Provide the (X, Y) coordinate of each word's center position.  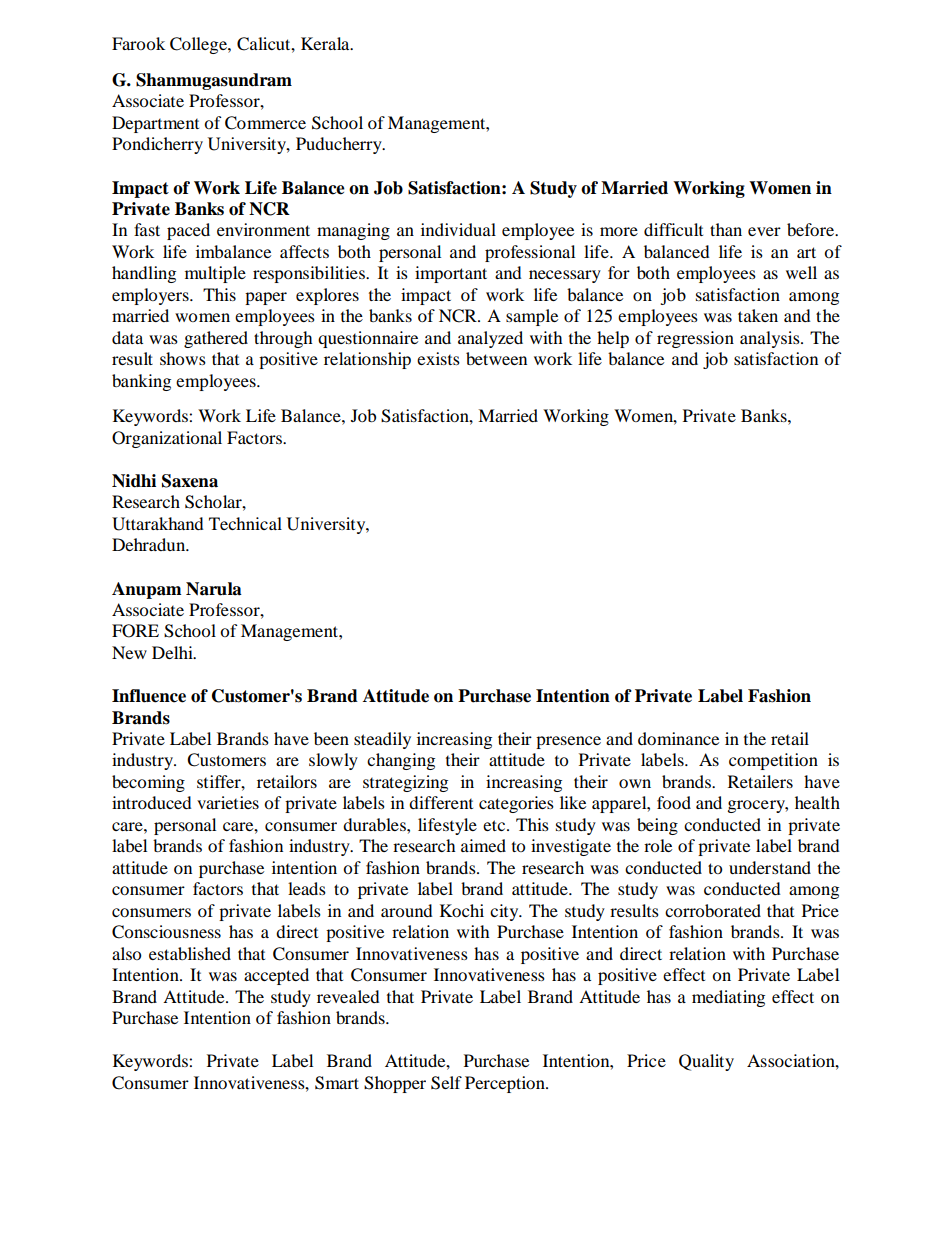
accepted (276, 976)
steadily (382, 740)
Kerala (326, 43)
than (726, 229)
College (199, 45)
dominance (678, 738)
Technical (245, 523)
